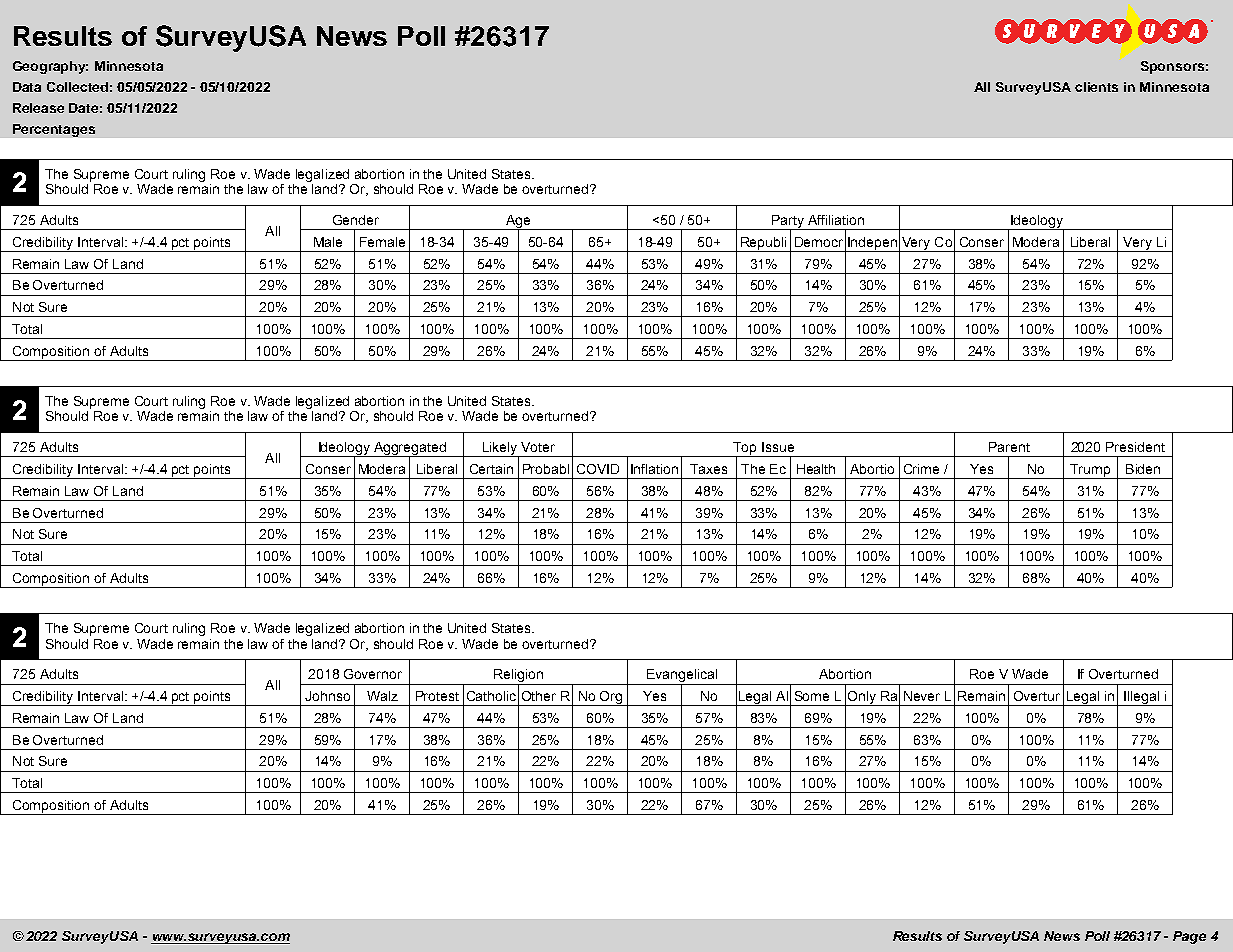  I want to click on Never, so click(922, 696).
